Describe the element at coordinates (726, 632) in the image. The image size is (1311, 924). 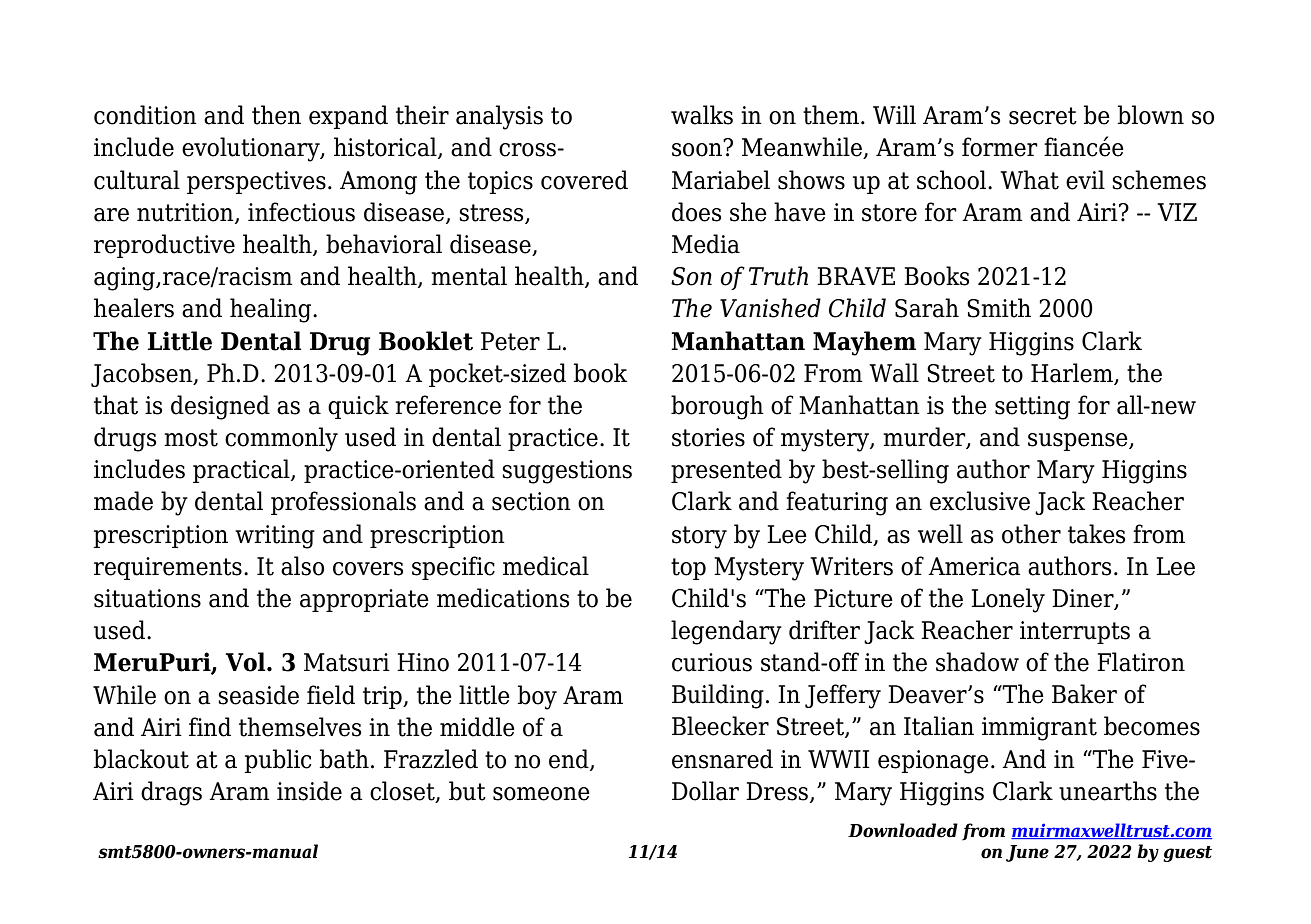
I see `legendary` at that location.
